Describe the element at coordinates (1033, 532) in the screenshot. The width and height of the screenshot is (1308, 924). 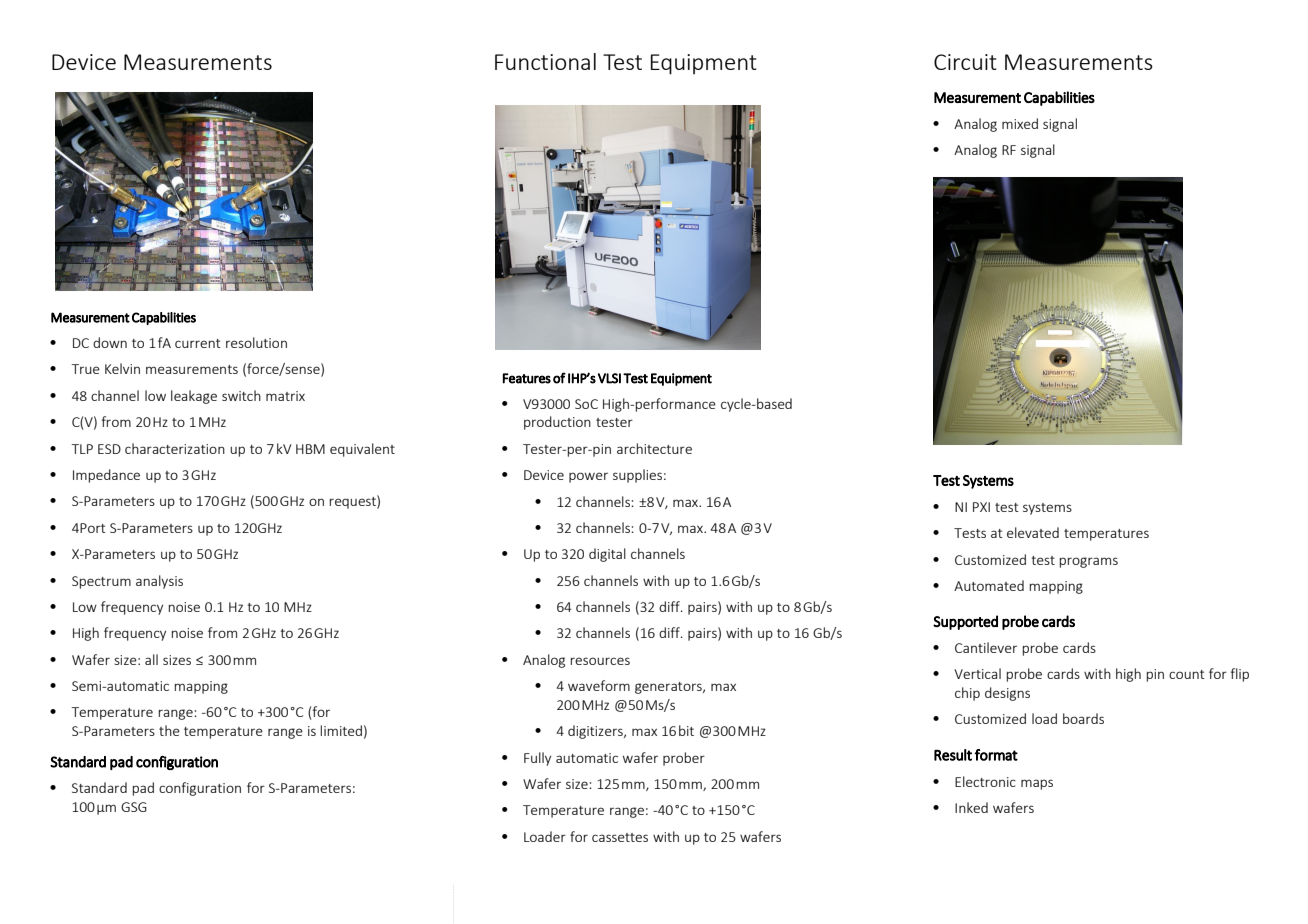
I see `elevated` at that location.
